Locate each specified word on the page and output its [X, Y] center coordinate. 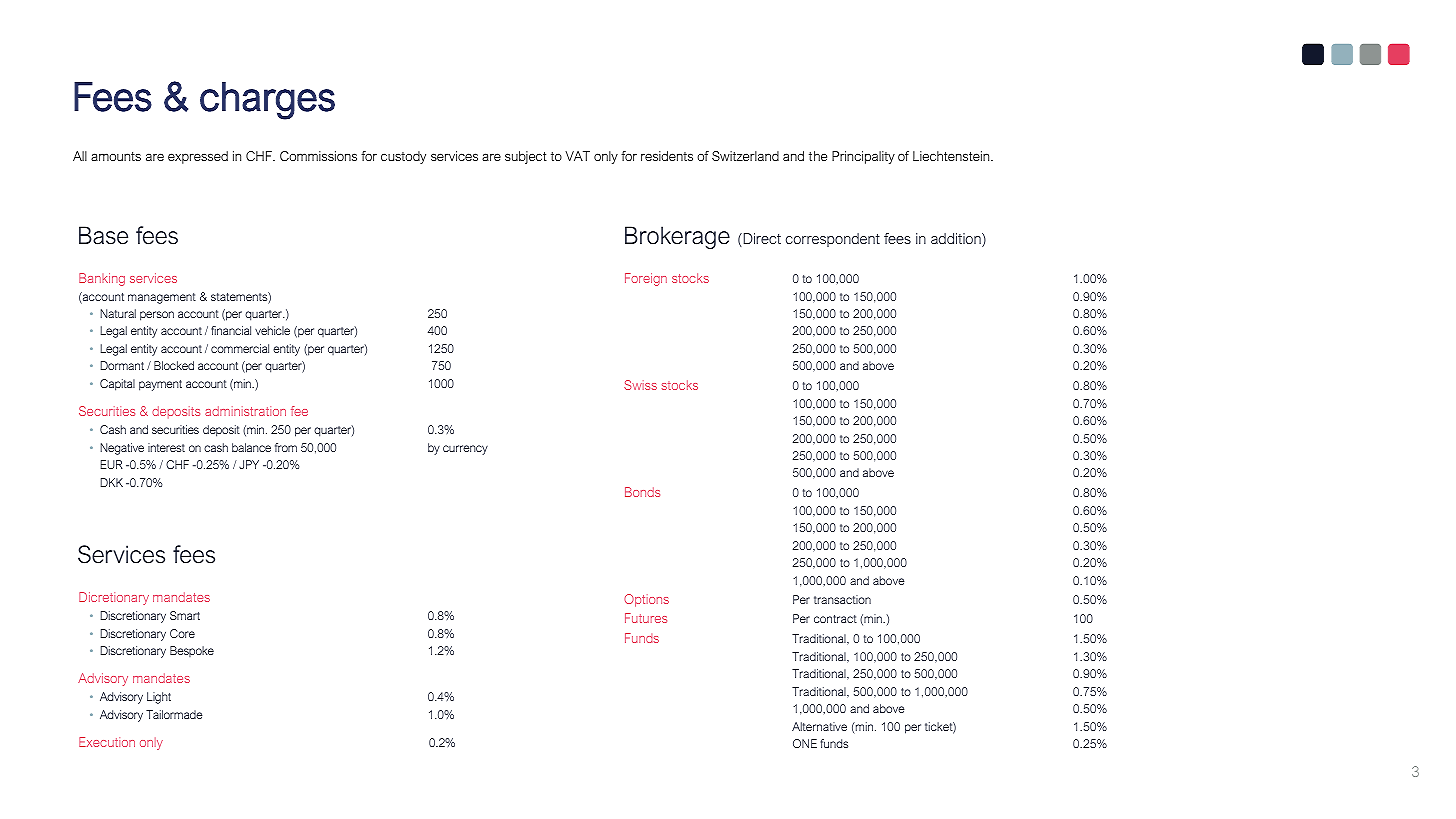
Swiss [640, 385]
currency [465, 450]
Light [159, 698]
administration [245, 411]
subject [526, 157]
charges [267, 101]
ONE [805, 743]
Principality [863, 157]
